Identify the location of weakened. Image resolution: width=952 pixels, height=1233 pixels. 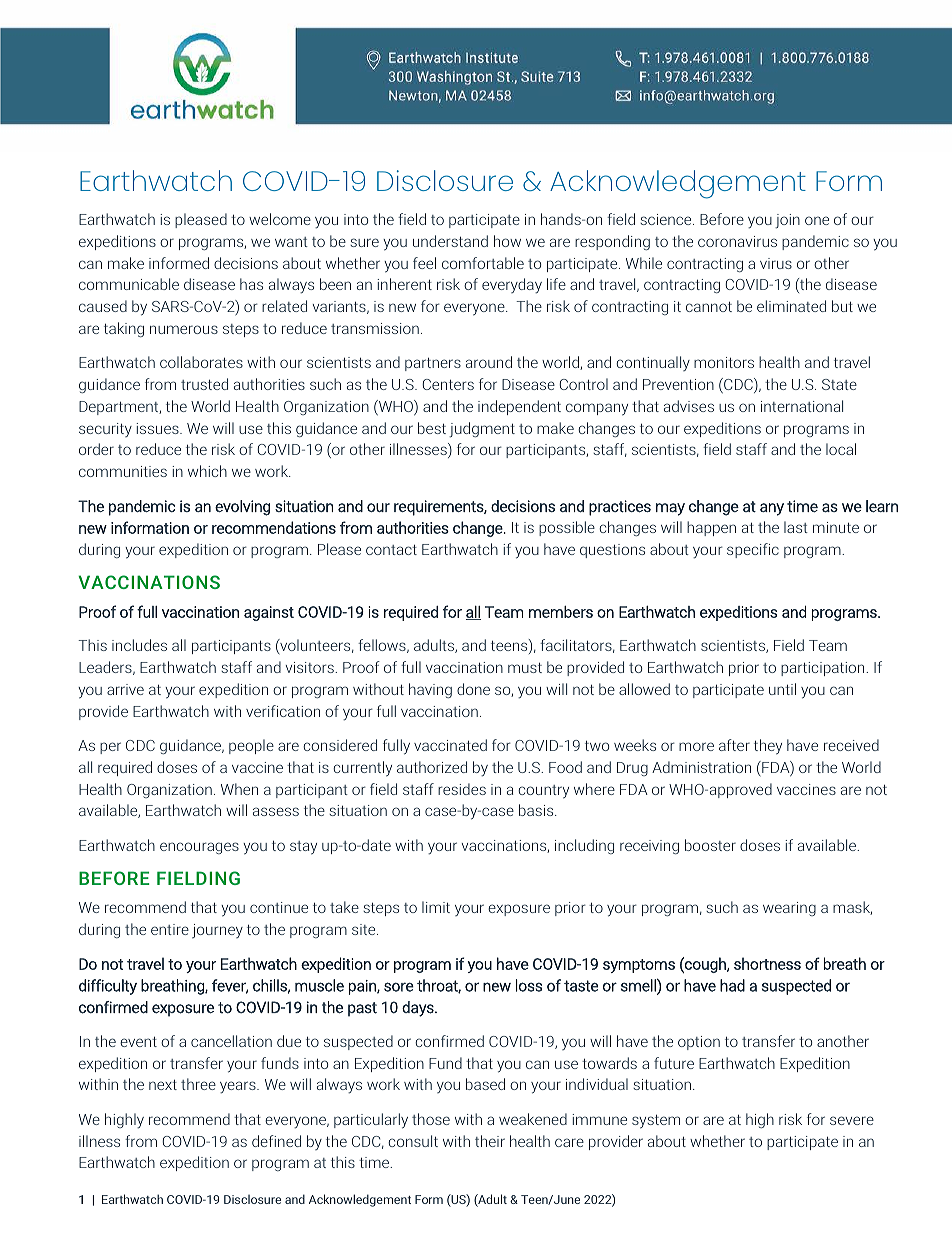
(533, 1119).
